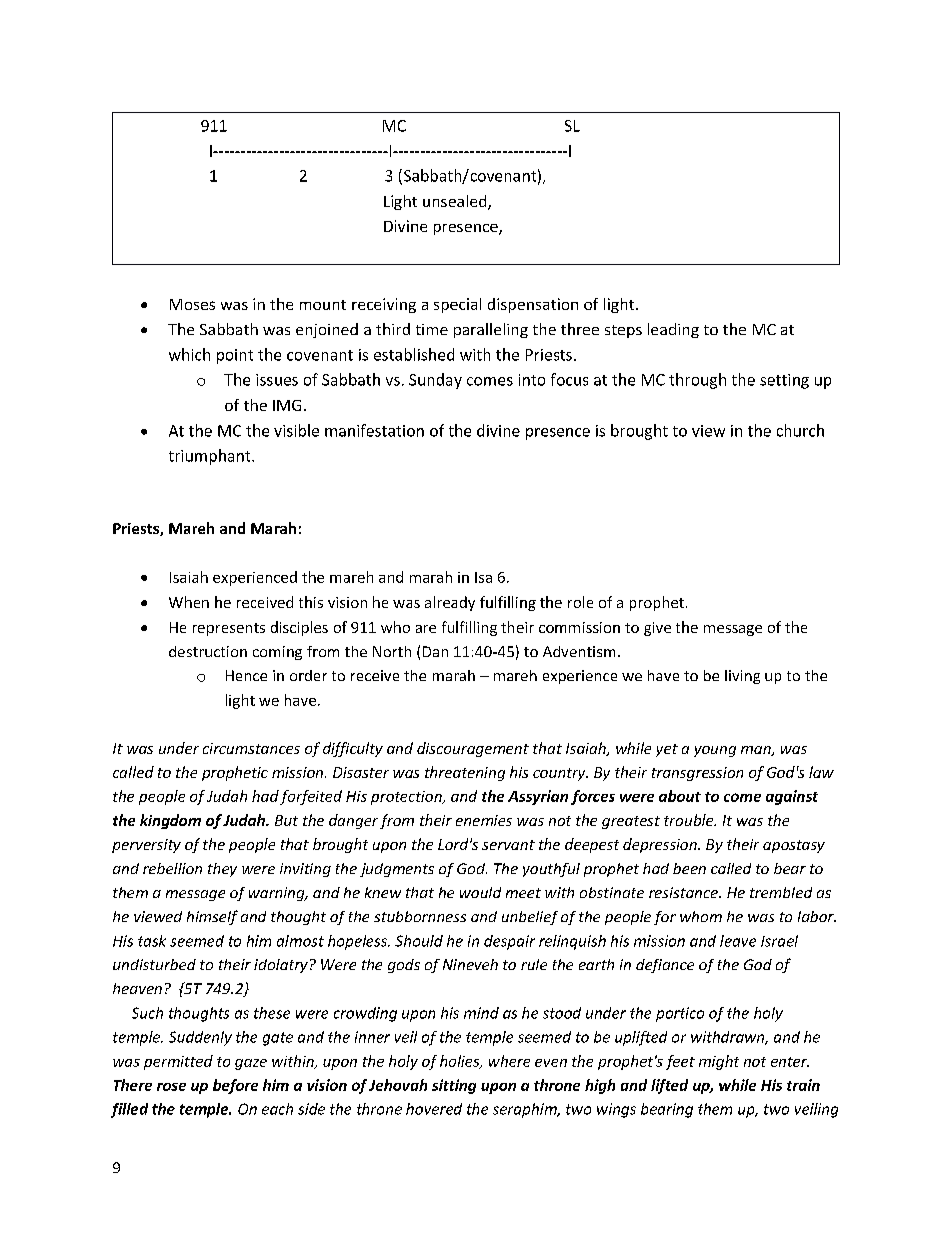 The width and height of the image is (952, 1233). I want to click on enemies, so click(484, 820).
